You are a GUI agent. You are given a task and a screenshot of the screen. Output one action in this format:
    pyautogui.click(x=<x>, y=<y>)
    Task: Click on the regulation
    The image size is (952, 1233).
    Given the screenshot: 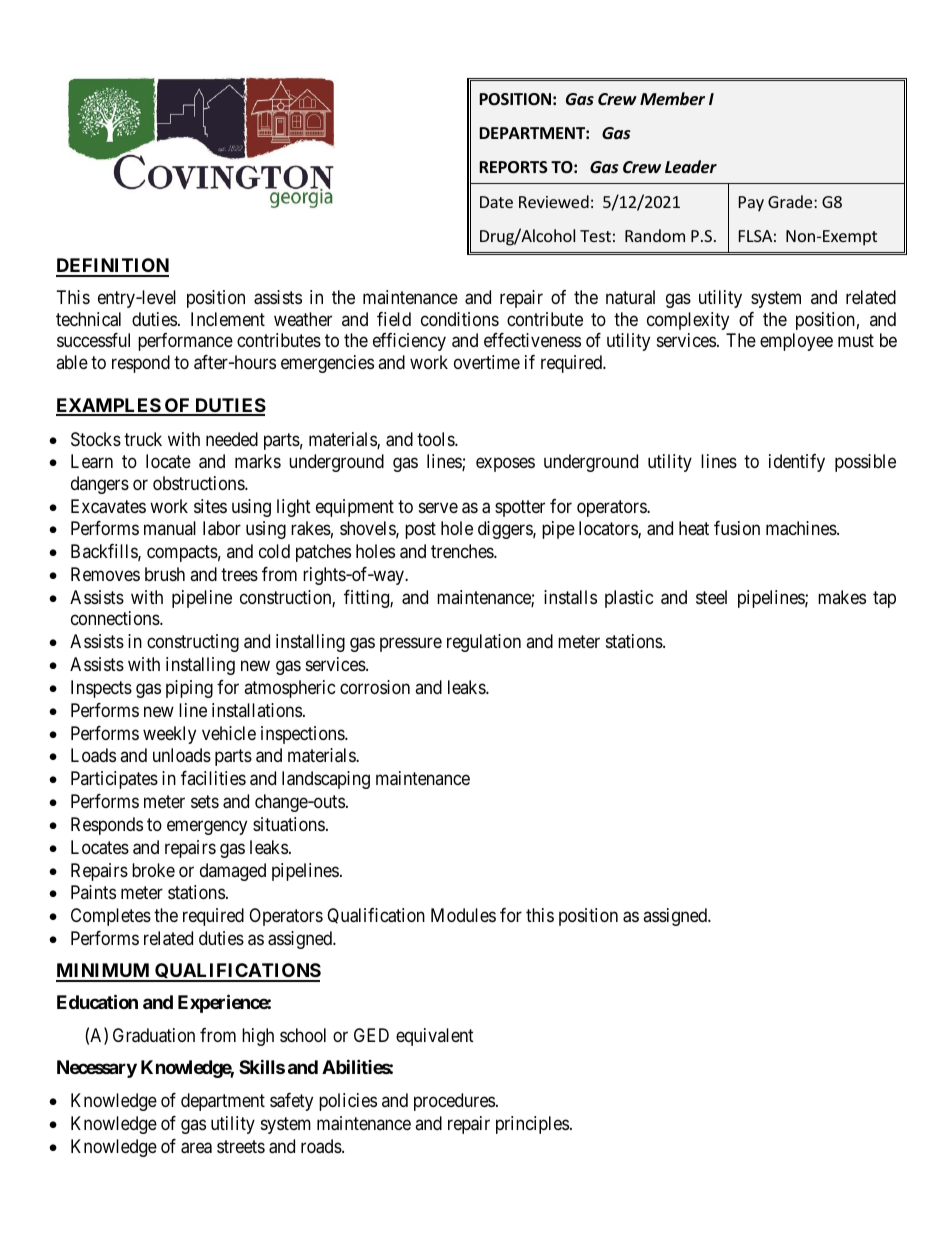 What is the action you would take?
    pyautogui.click(x=484, y=643)
